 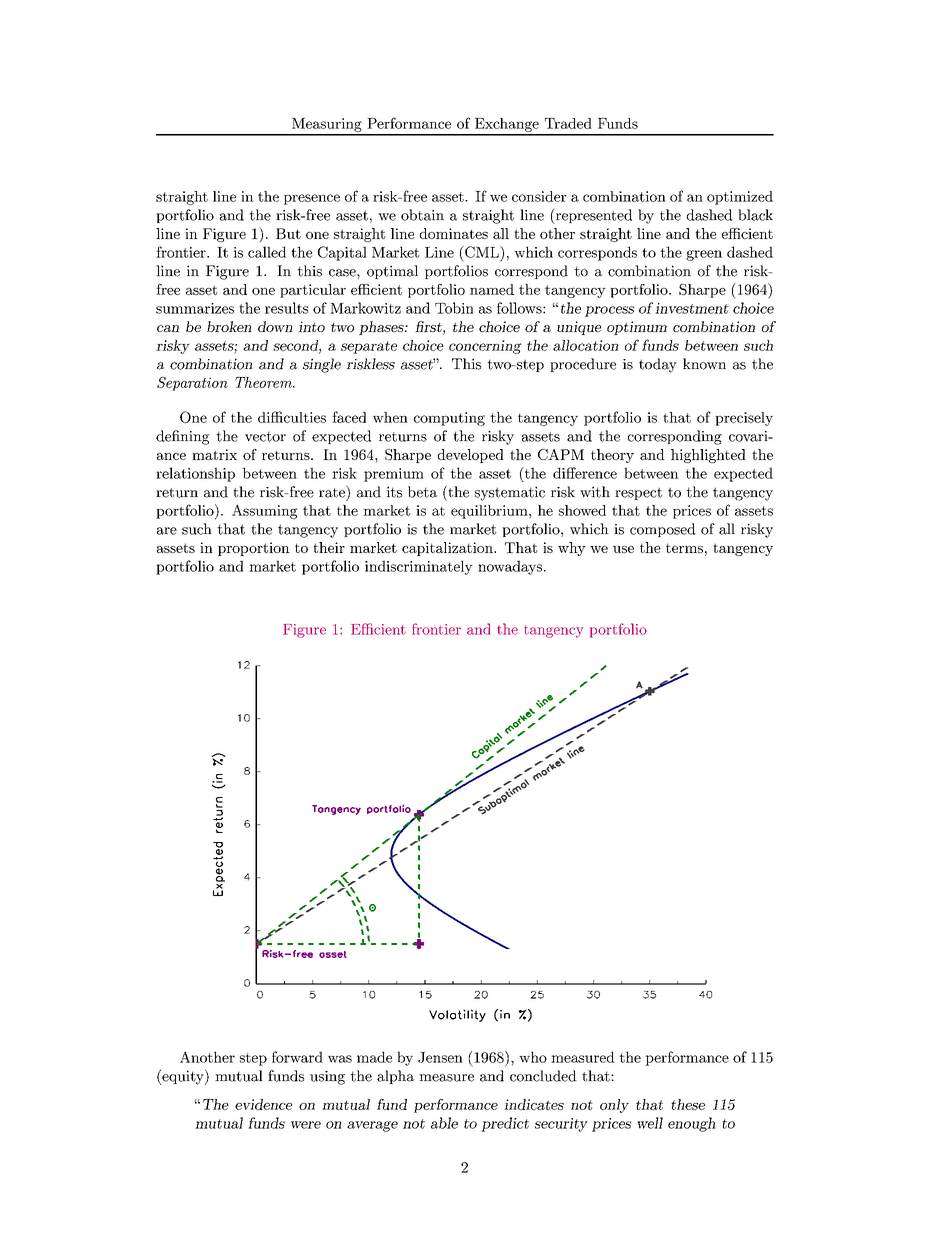 I want to click on indiscriminately, so click(x=419, y=567).
